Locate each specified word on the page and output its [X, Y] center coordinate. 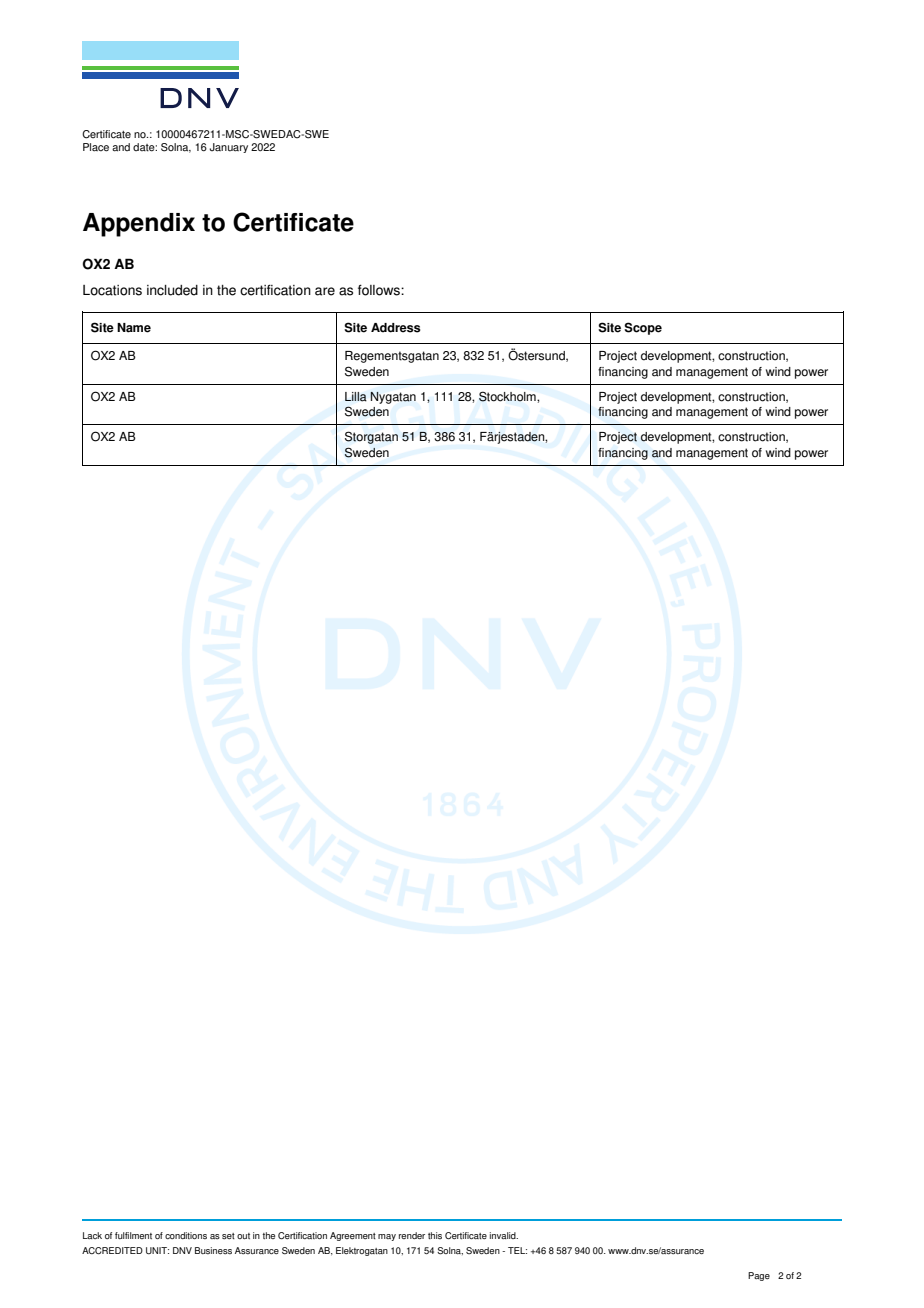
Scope [643, 328]
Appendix [139, 225]
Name [134, 328]
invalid [504, 1235]
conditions [186, 1235]
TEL [517, 1250]
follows [380, 290]
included [172, 290]
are [325, 291]
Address [396, 328]
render [412, 1235]
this [435, 1235]
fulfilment [133, 1235]
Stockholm [508, 396]
